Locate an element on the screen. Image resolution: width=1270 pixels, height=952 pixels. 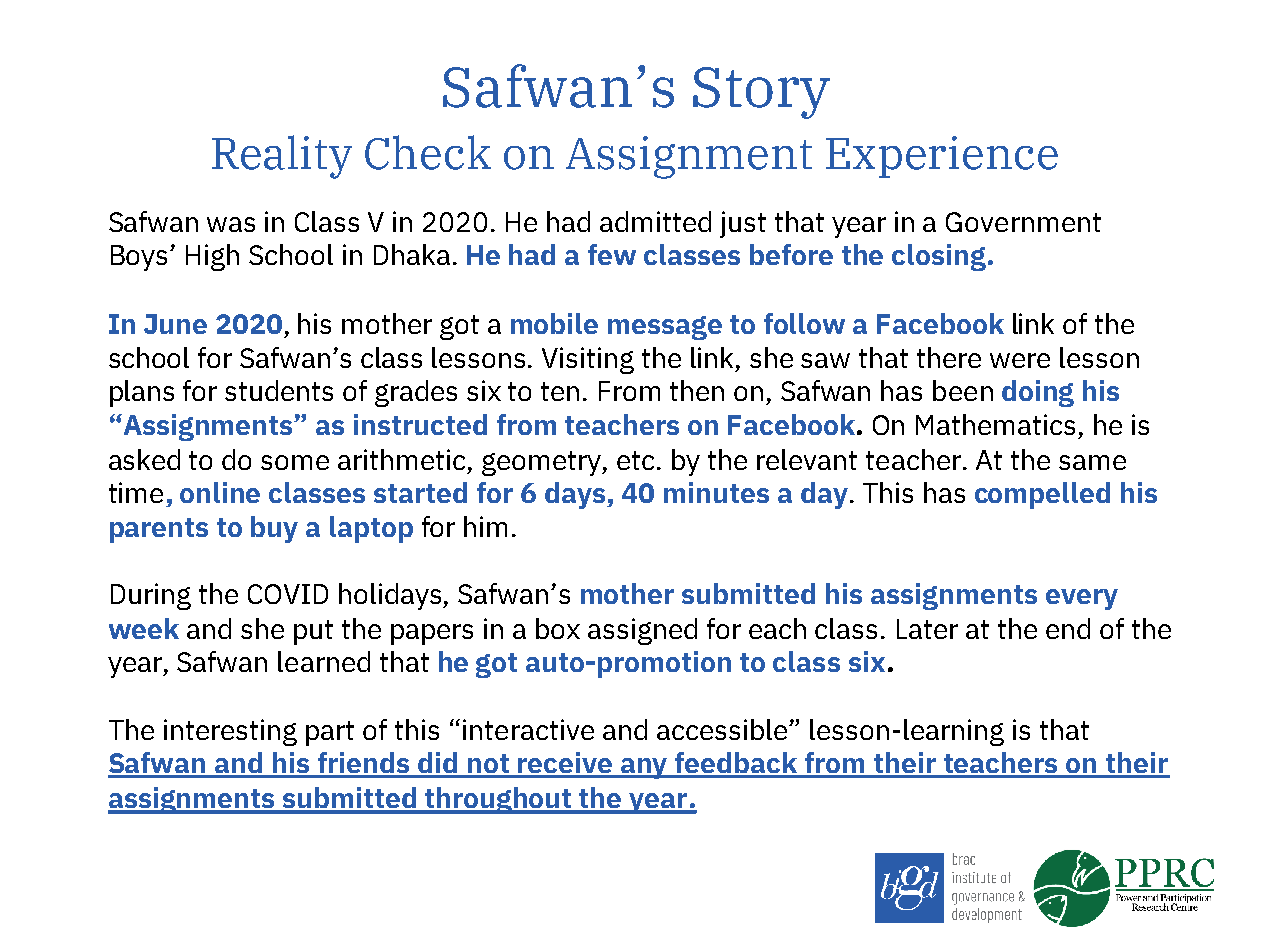
Story is located at coordinates (761, 93).
